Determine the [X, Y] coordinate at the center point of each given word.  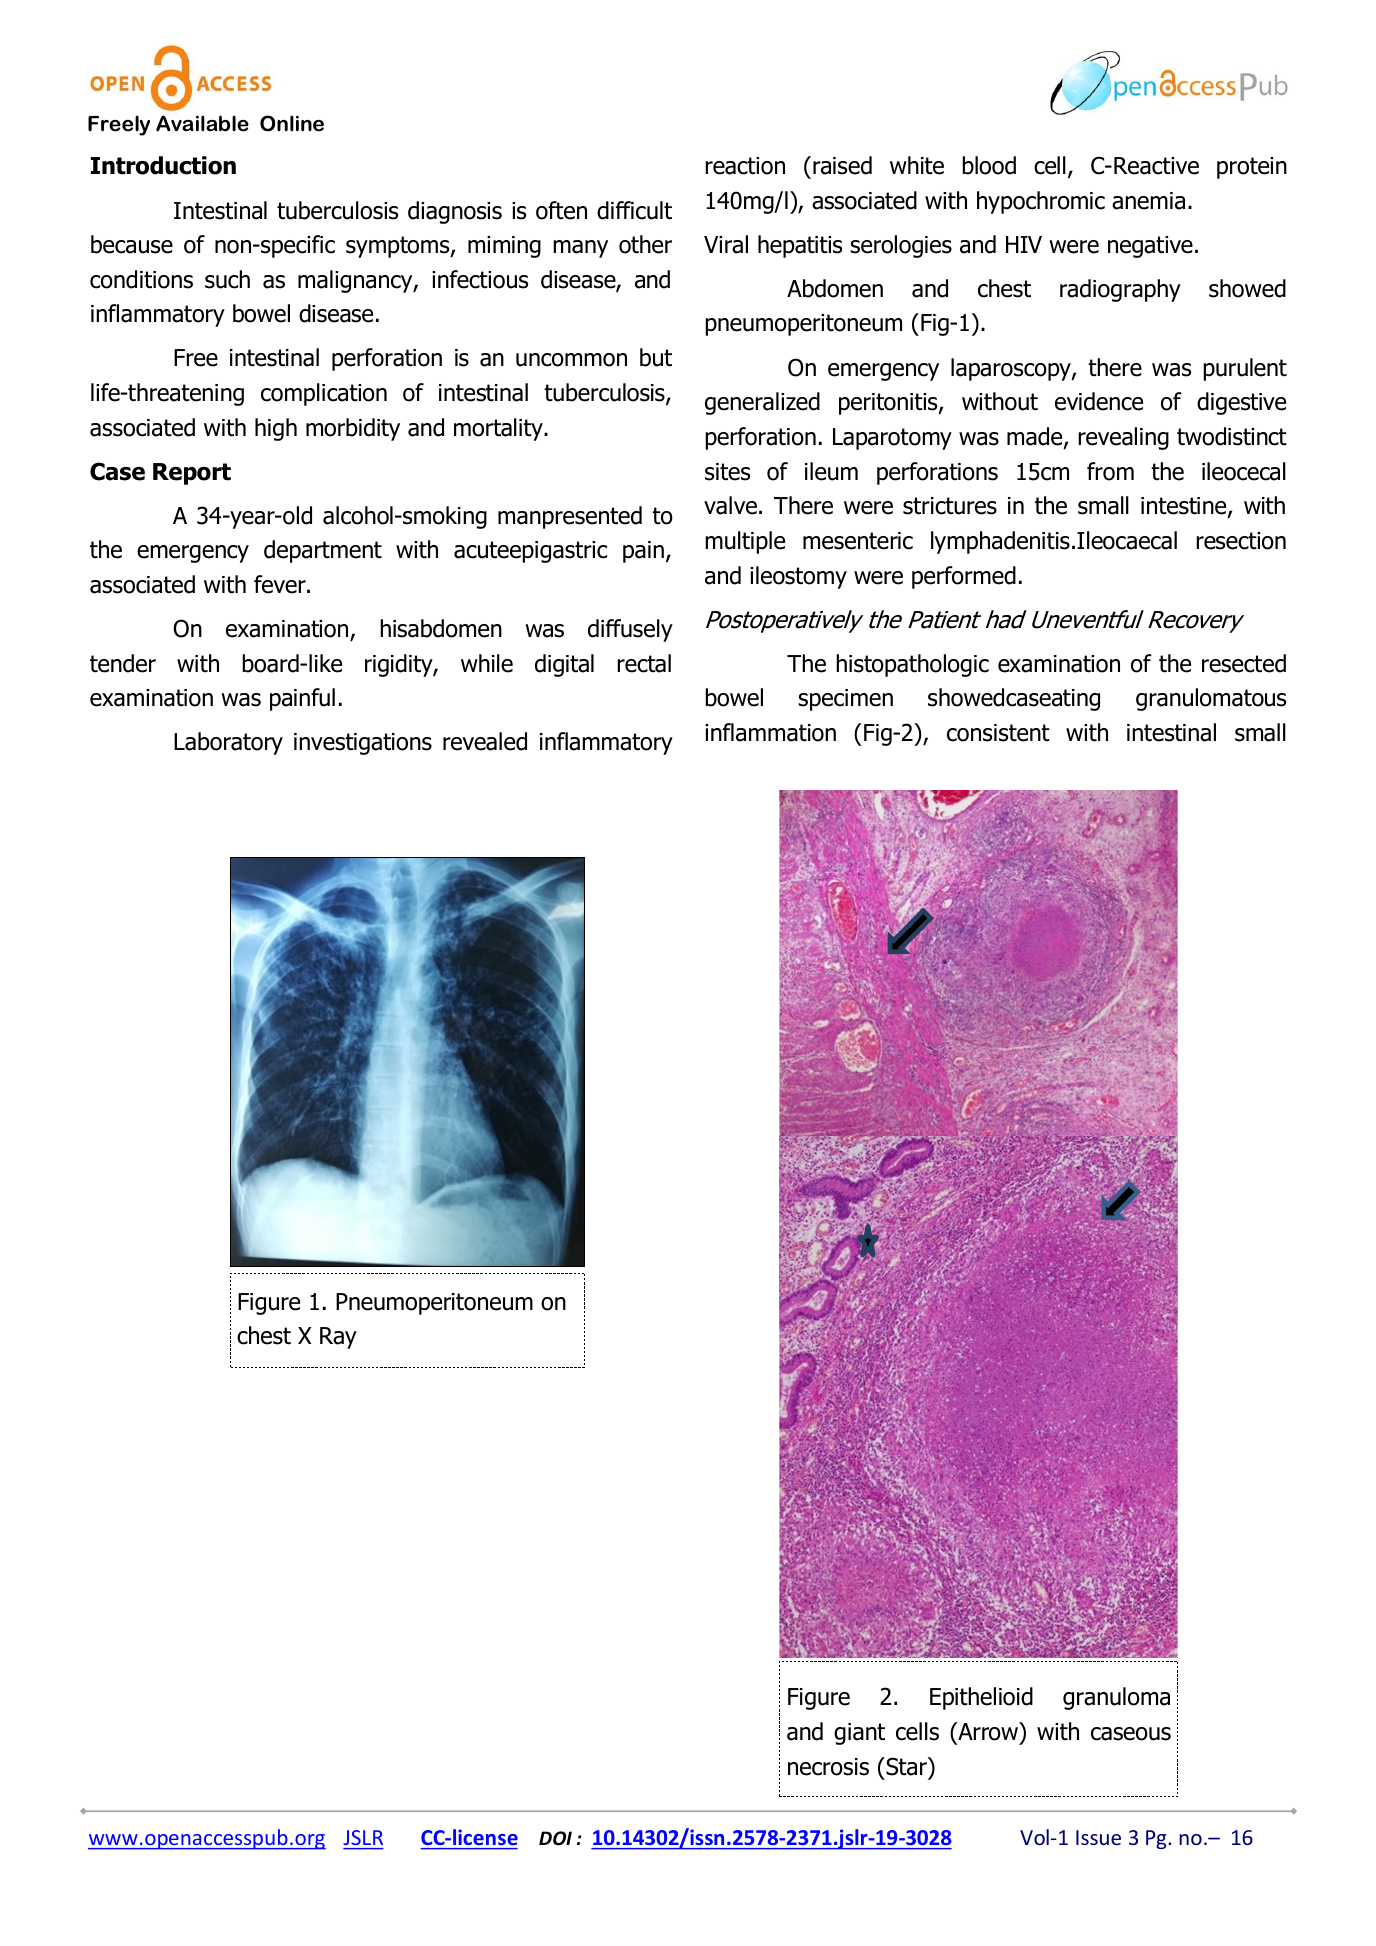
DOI [555, 1838]
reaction [745, 166]
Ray [338, 1338]
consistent [998, 733]
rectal [644, 663]
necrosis [828, 1767]
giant [859, 1734]
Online [292, 123]
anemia [1148, 201]
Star [906, 1766]
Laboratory [228, 743]
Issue [1098, 1837]
